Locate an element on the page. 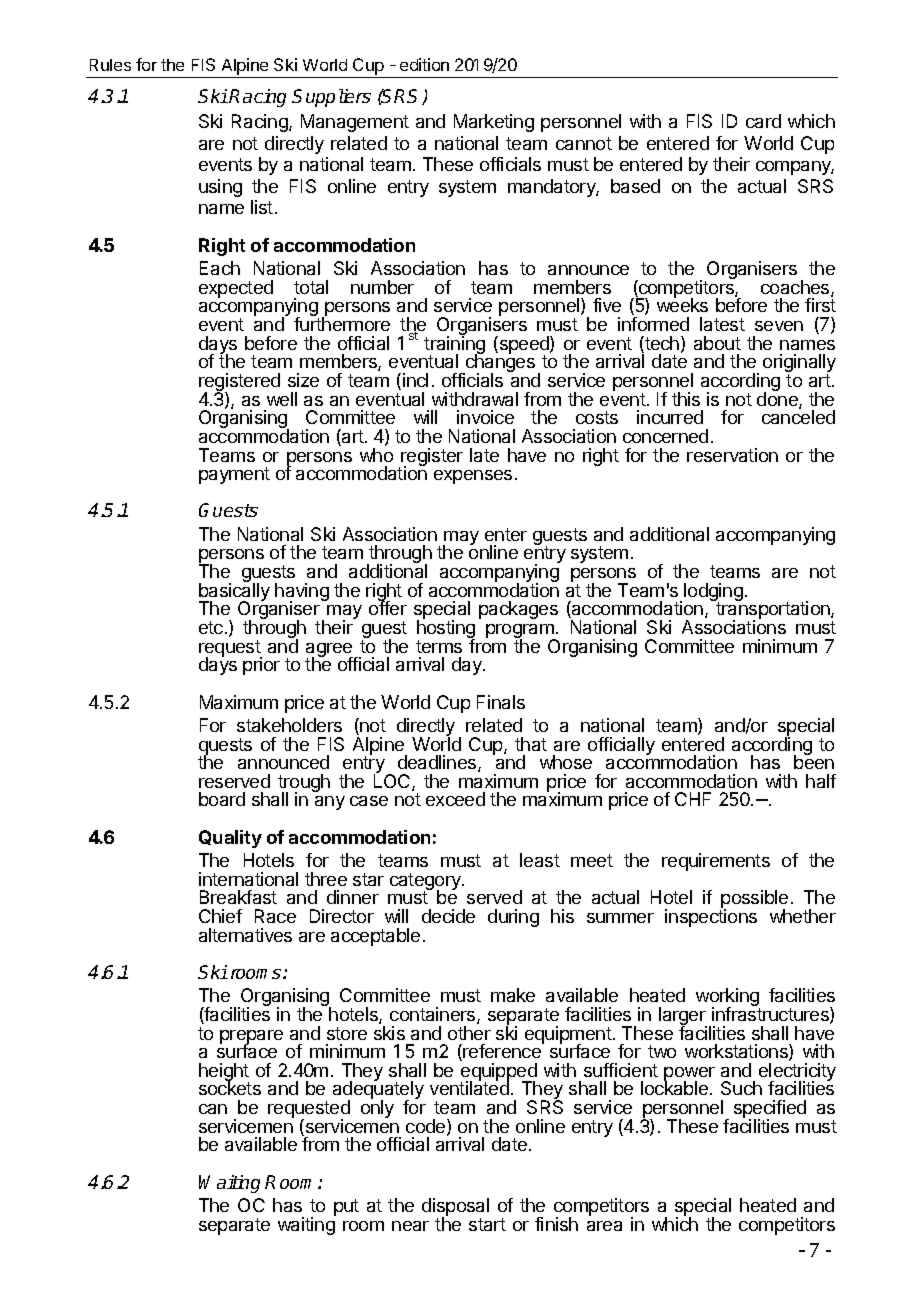 The width and height of the image is (924, 1308). Marketing is located at coordinates (494, 123).
